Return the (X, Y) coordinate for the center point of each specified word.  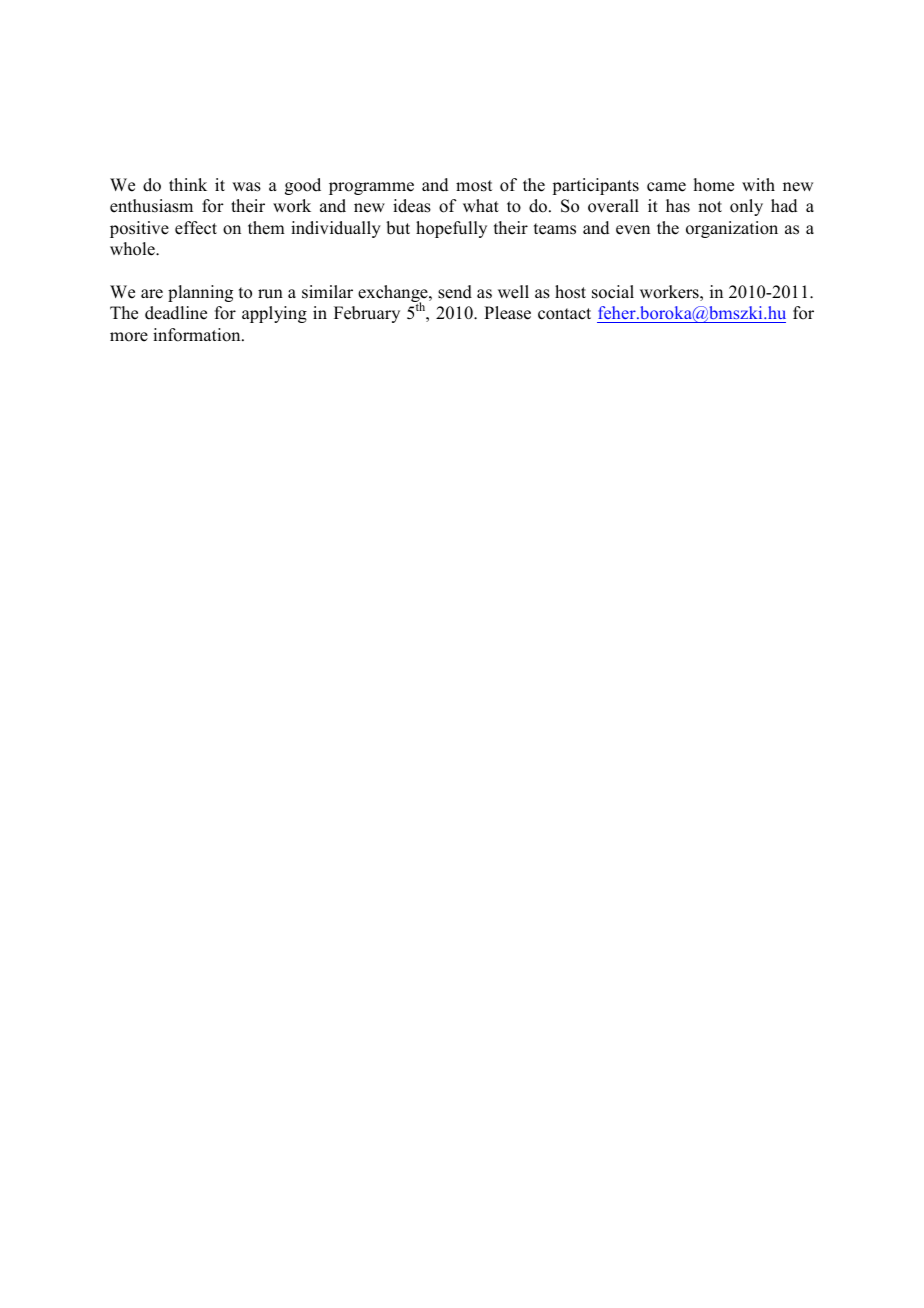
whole (133, 249)
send (455, 292)
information (198, 335)
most (474, 186)
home (714, 185)
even (633, 230)
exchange (394, 295)
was (246, 187)
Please (507, 313)
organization (732, 229)
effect (196, 228)
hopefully (451, 229)
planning (200, 293)
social (613, 292)
